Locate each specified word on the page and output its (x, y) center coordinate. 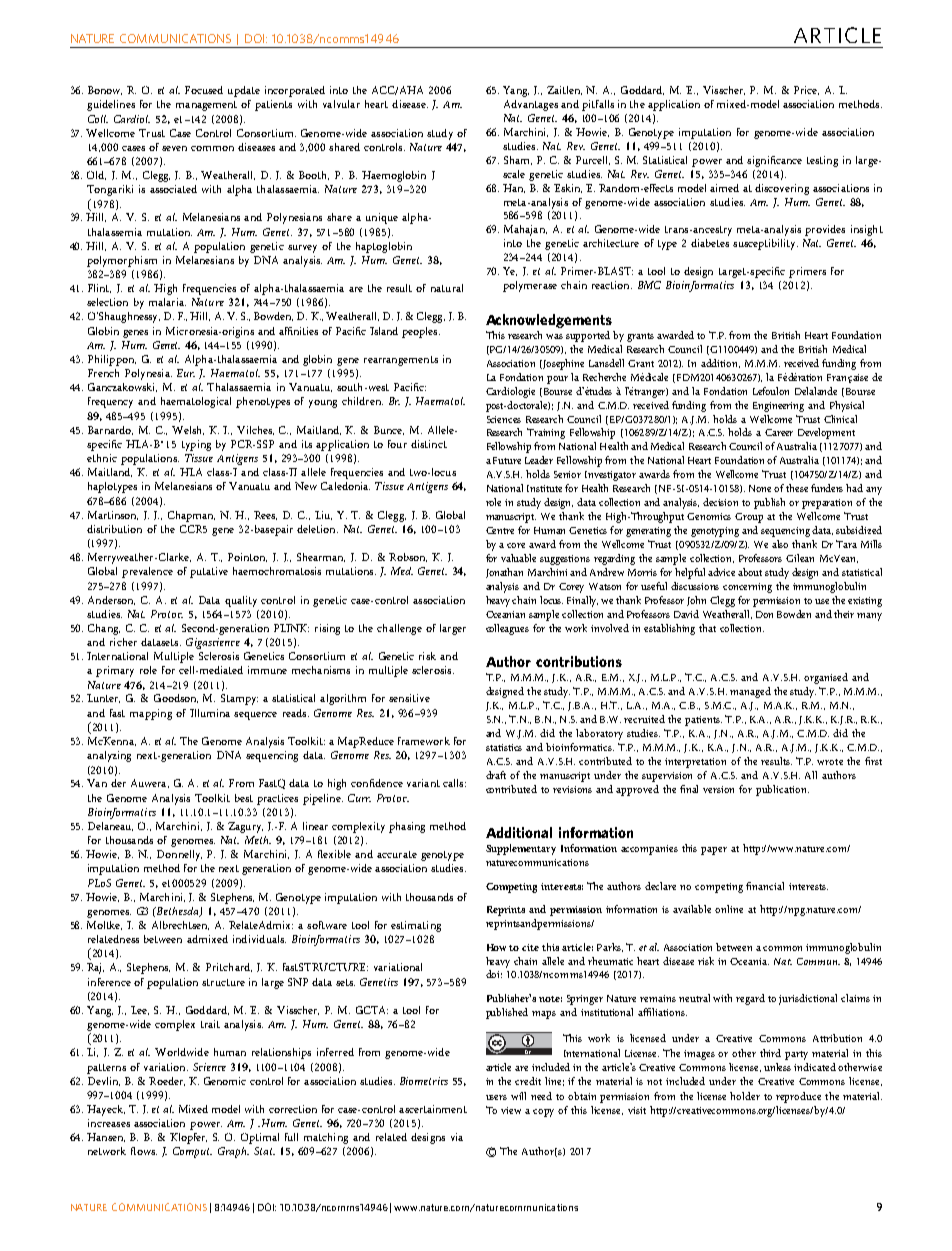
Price (806, 90)
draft (496, 775)
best (244, 798)
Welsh (188, 430)
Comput (192, 1152)
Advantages (531, 105)
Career (779, 432)
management (206, 106)
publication (782, 790)
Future (507, 460)
